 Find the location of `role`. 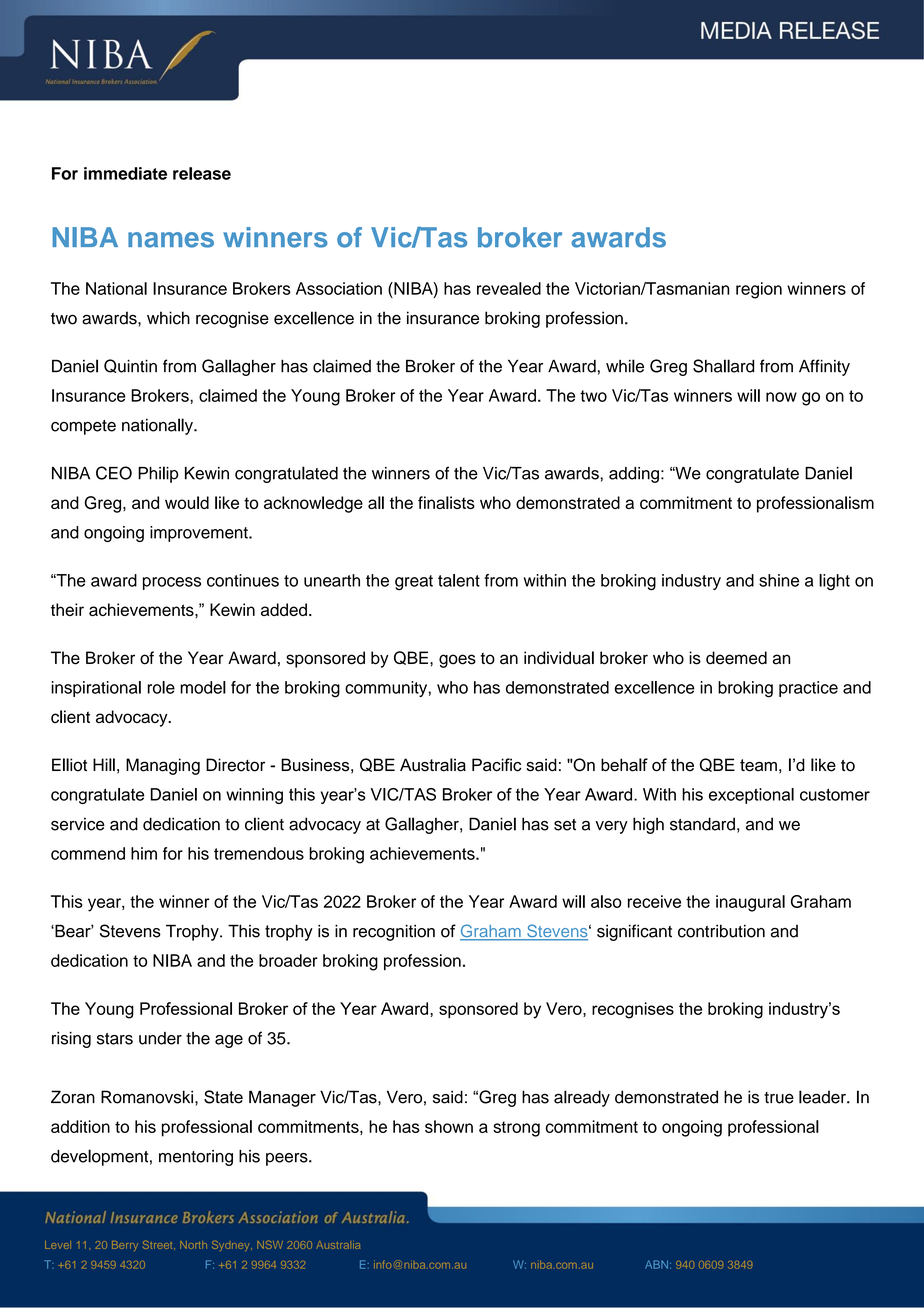

role is located at coordinates (161, 687).
